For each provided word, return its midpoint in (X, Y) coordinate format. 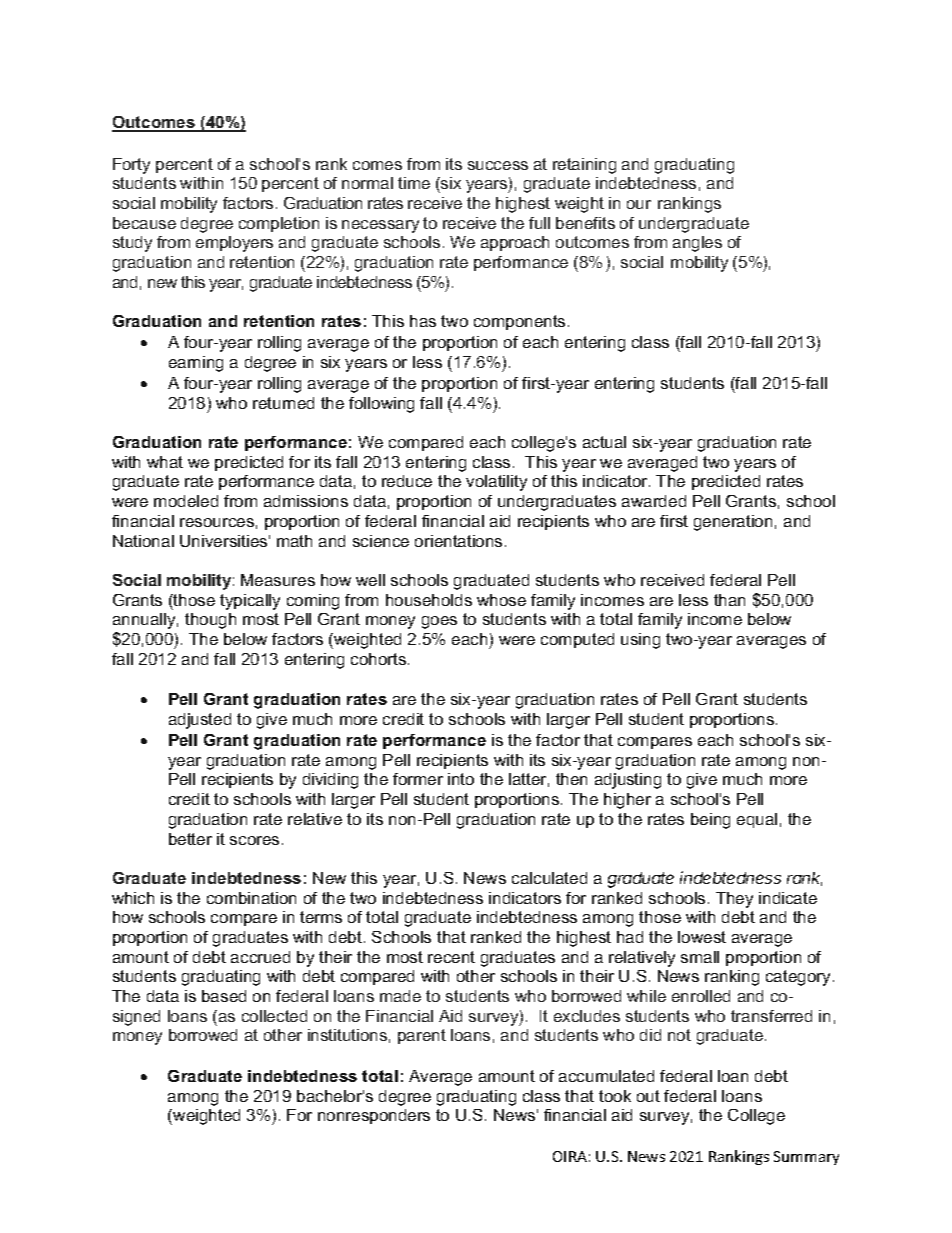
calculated (549, 878)
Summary (806, 1158)
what (165, 462)
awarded (654, 501)
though (210, 621)
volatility (496, 483)
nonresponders (374, 1116)
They (734, 900)
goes (439, 622)
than (729, 600)
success (498, 165)
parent (422, 1036)
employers (234, 244)
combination (251, 898)
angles (697, 244)
